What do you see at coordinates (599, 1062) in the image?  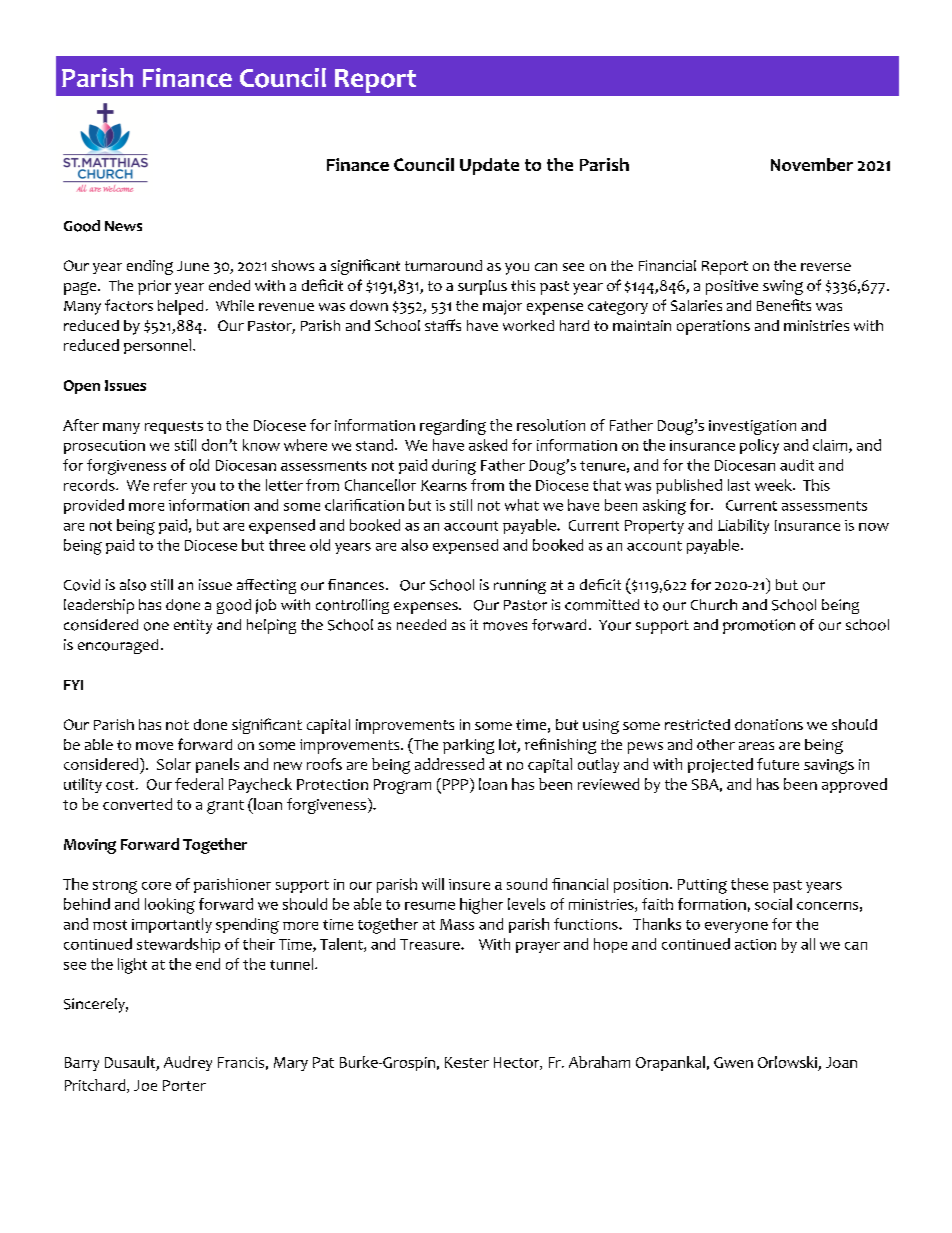 I see `Abraham` at bounding box center [599, 1062].
